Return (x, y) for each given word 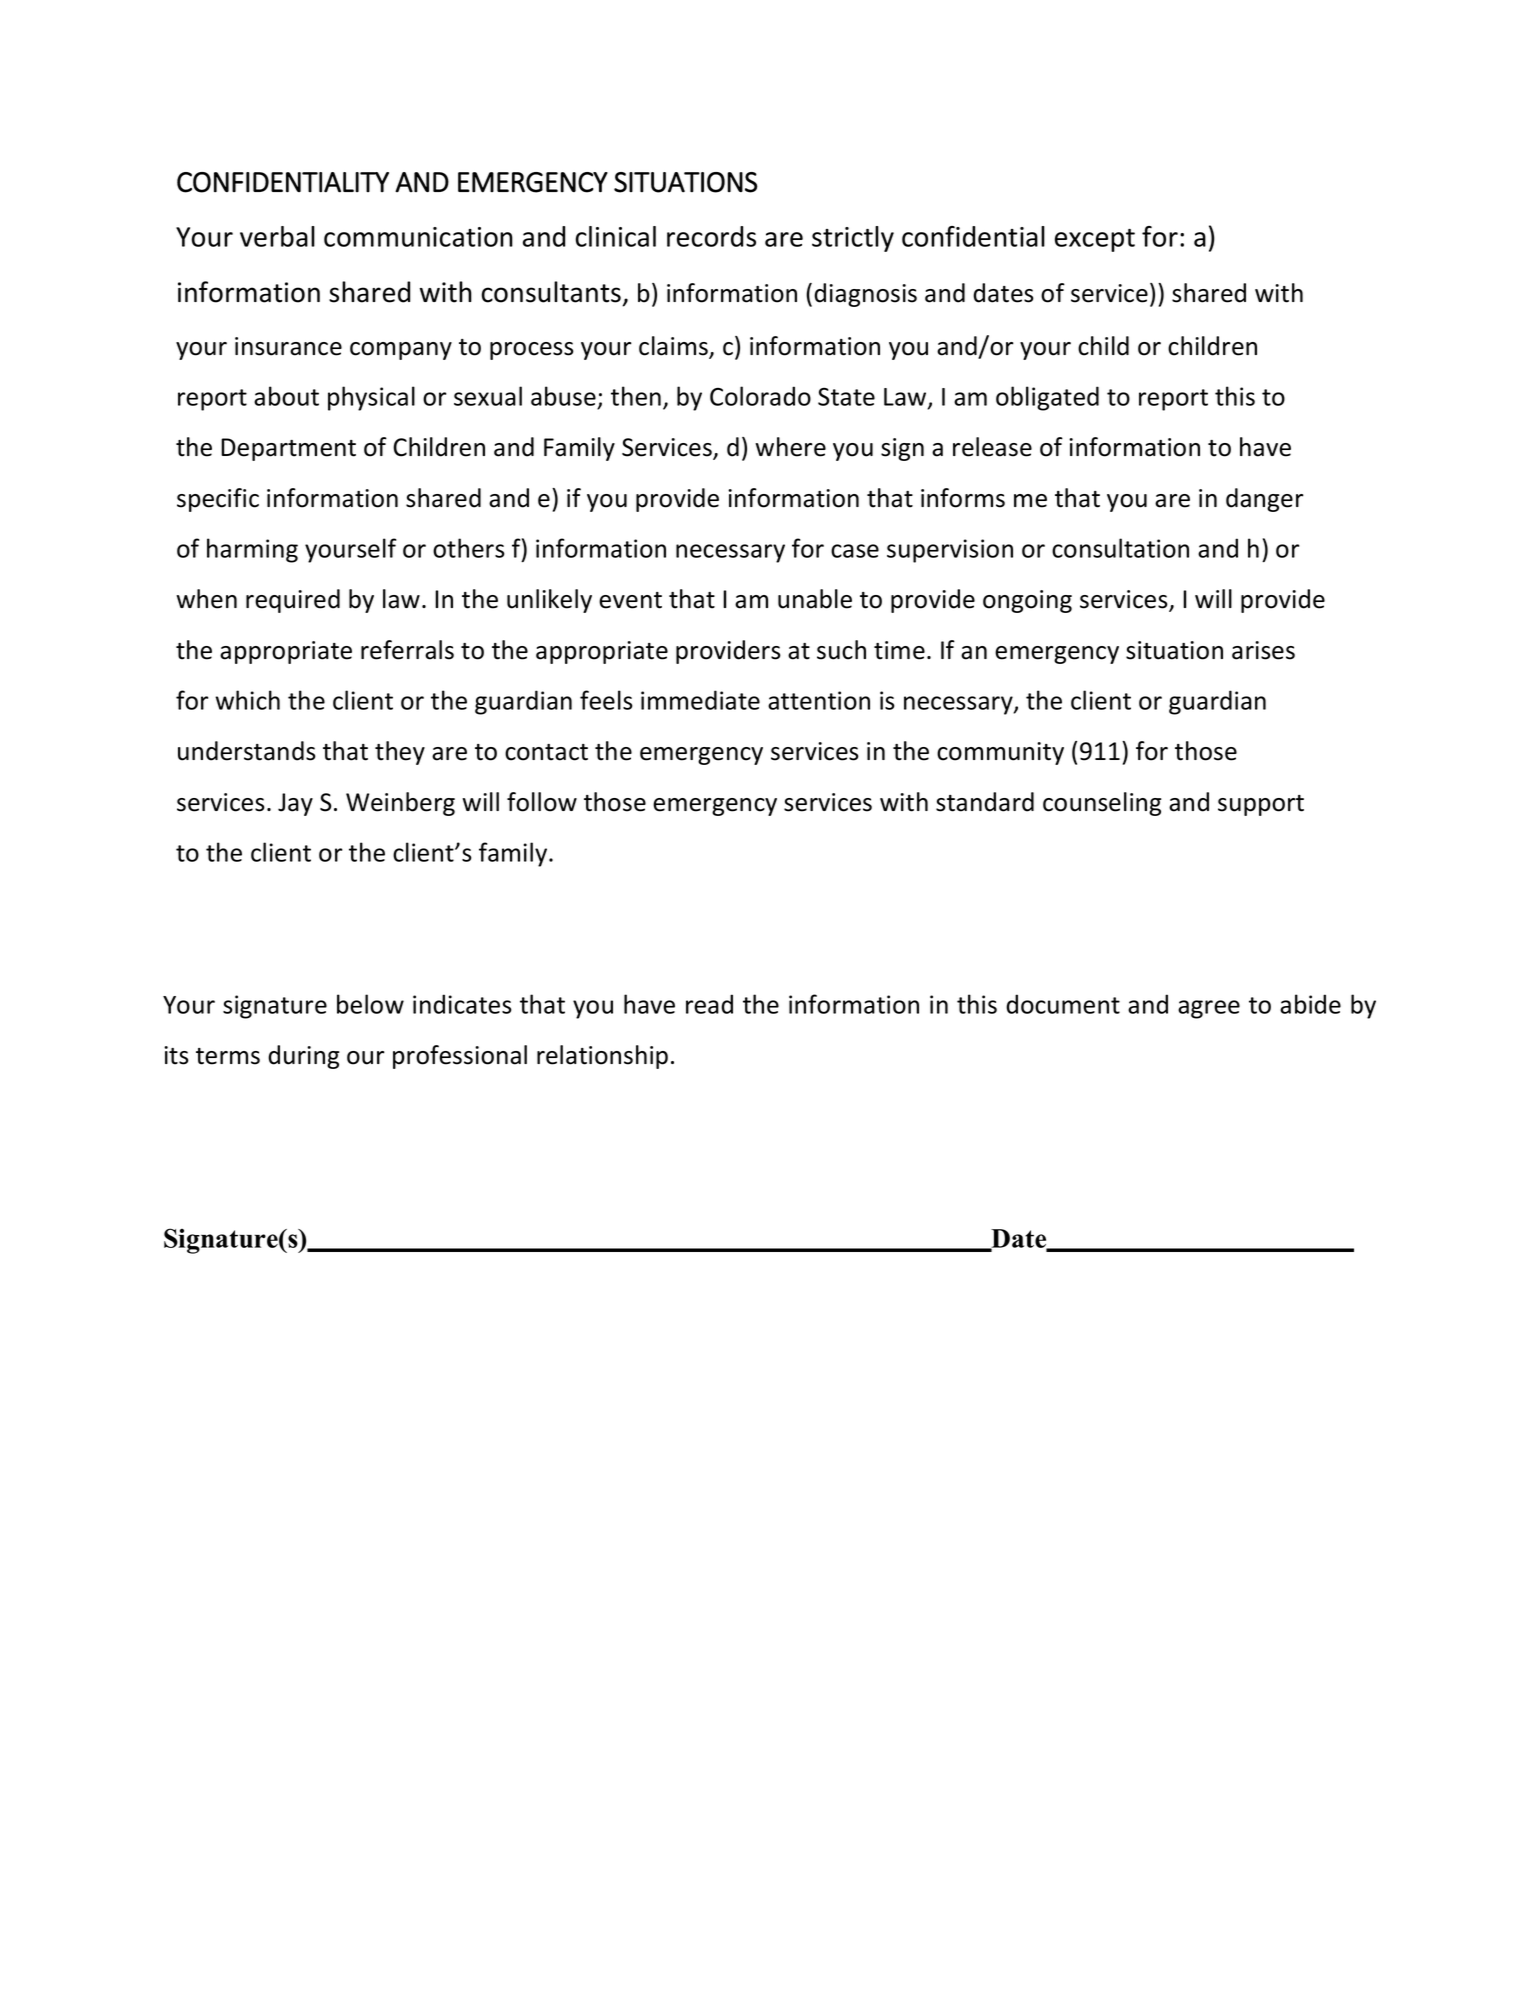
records (711, 236)
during (303, 1057)
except (1095, 240)
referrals (407, 650)
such (841, 650)
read (709, 1004)
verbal (277, 236)
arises (1263, 650)
